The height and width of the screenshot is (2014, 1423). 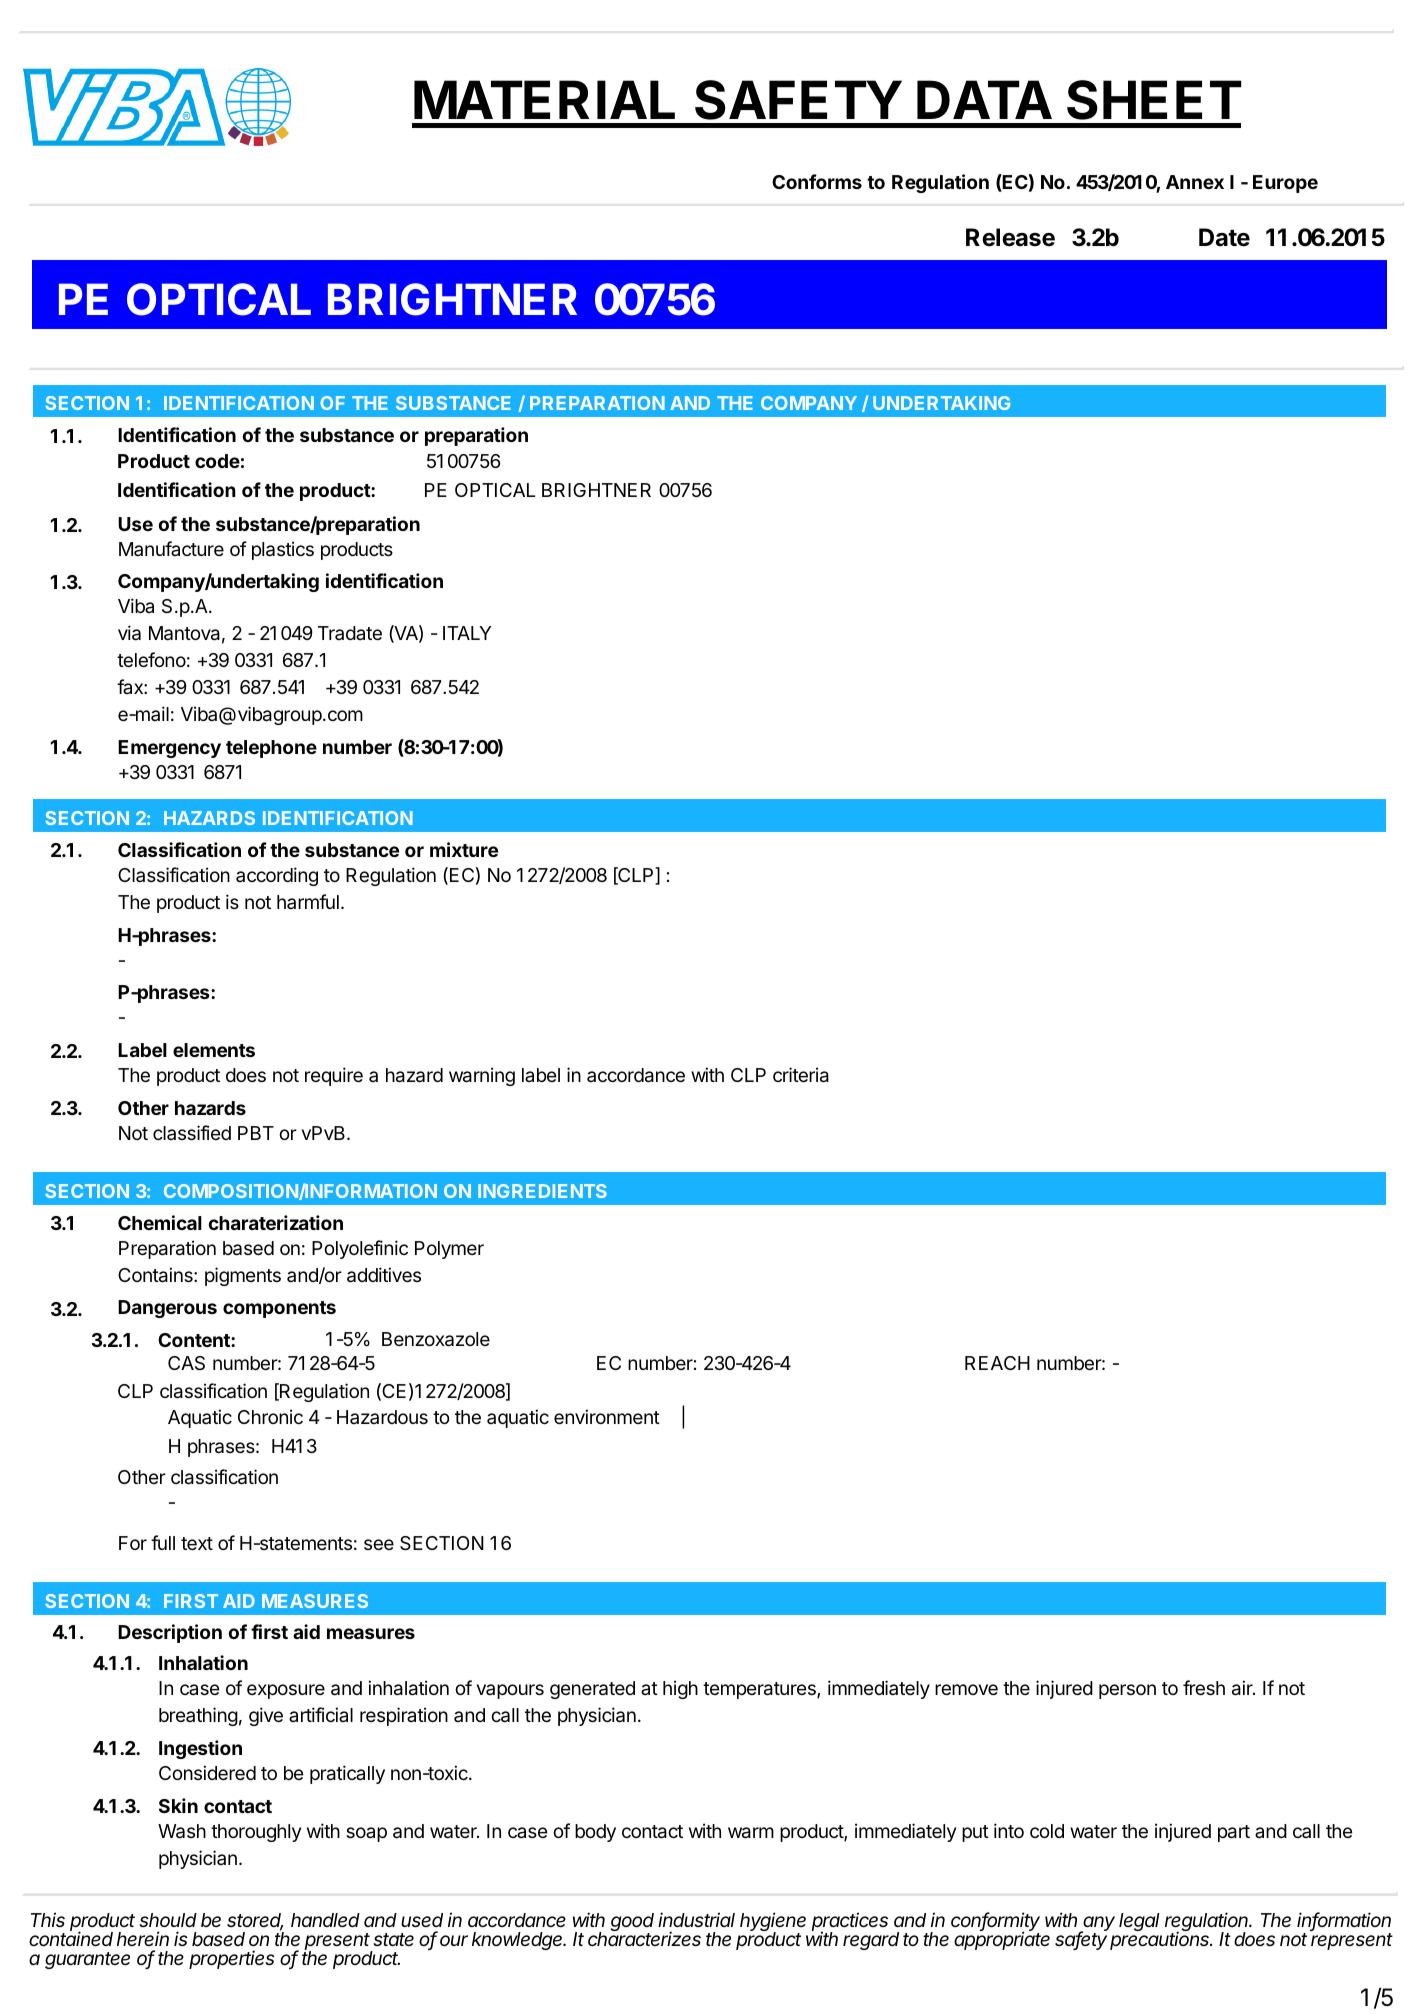 I want to click on Annex, so click(x=1195, y=182).
